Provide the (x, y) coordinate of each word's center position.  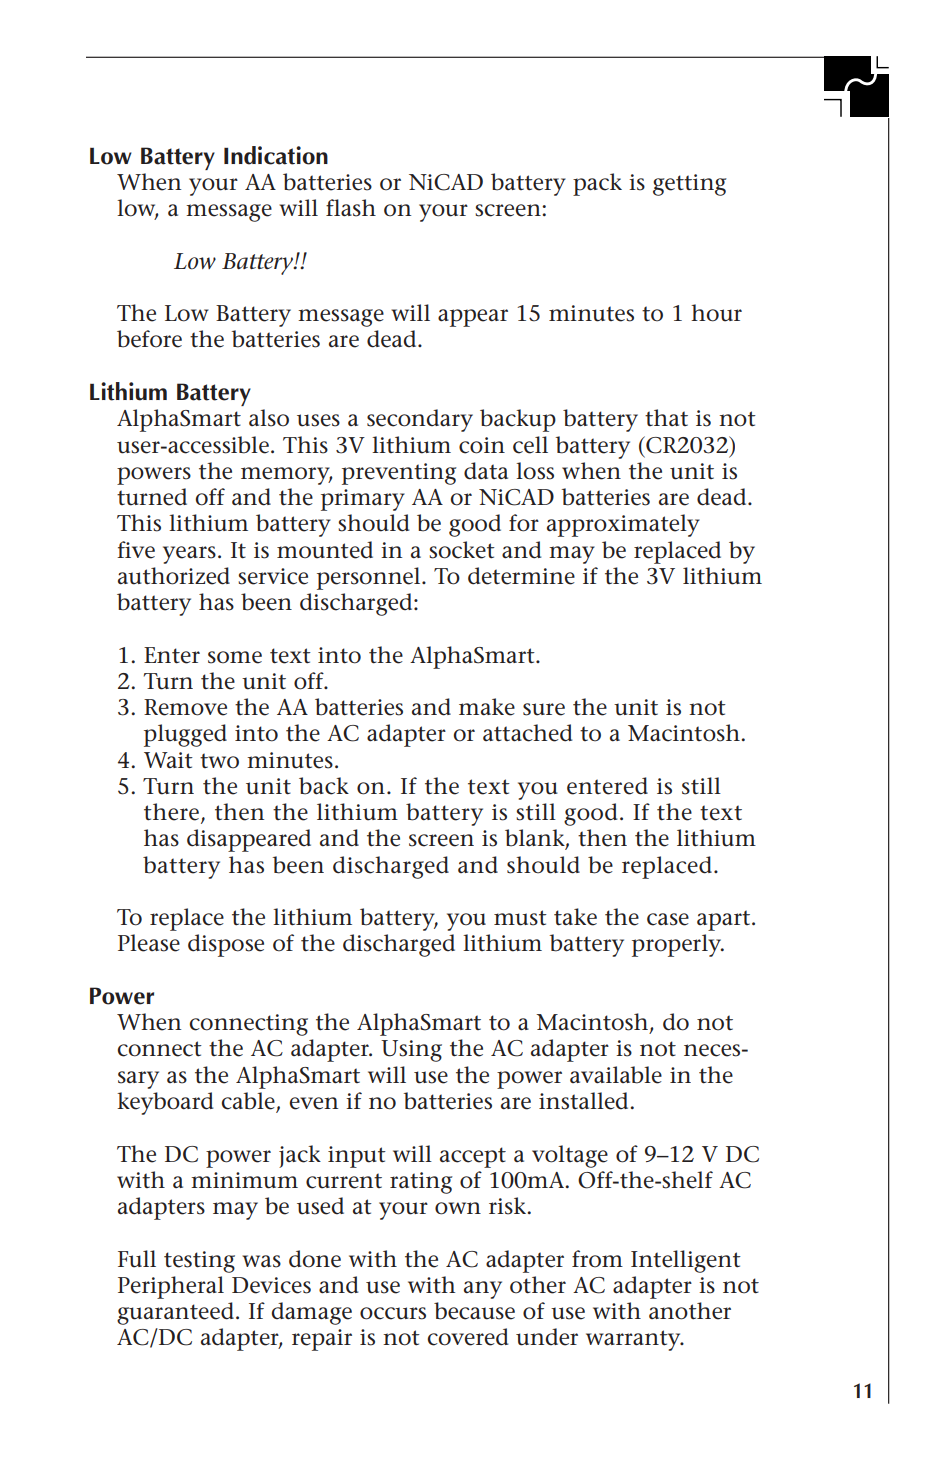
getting (690, 185)
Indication (276, 155)
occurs (393, 1313)
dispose (226, 945)
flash (351, 208)
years (189, 555)
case (668, 919)
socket (462, 550)
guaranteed (175, 1313)
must (520, 918)
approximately (623, 525)
